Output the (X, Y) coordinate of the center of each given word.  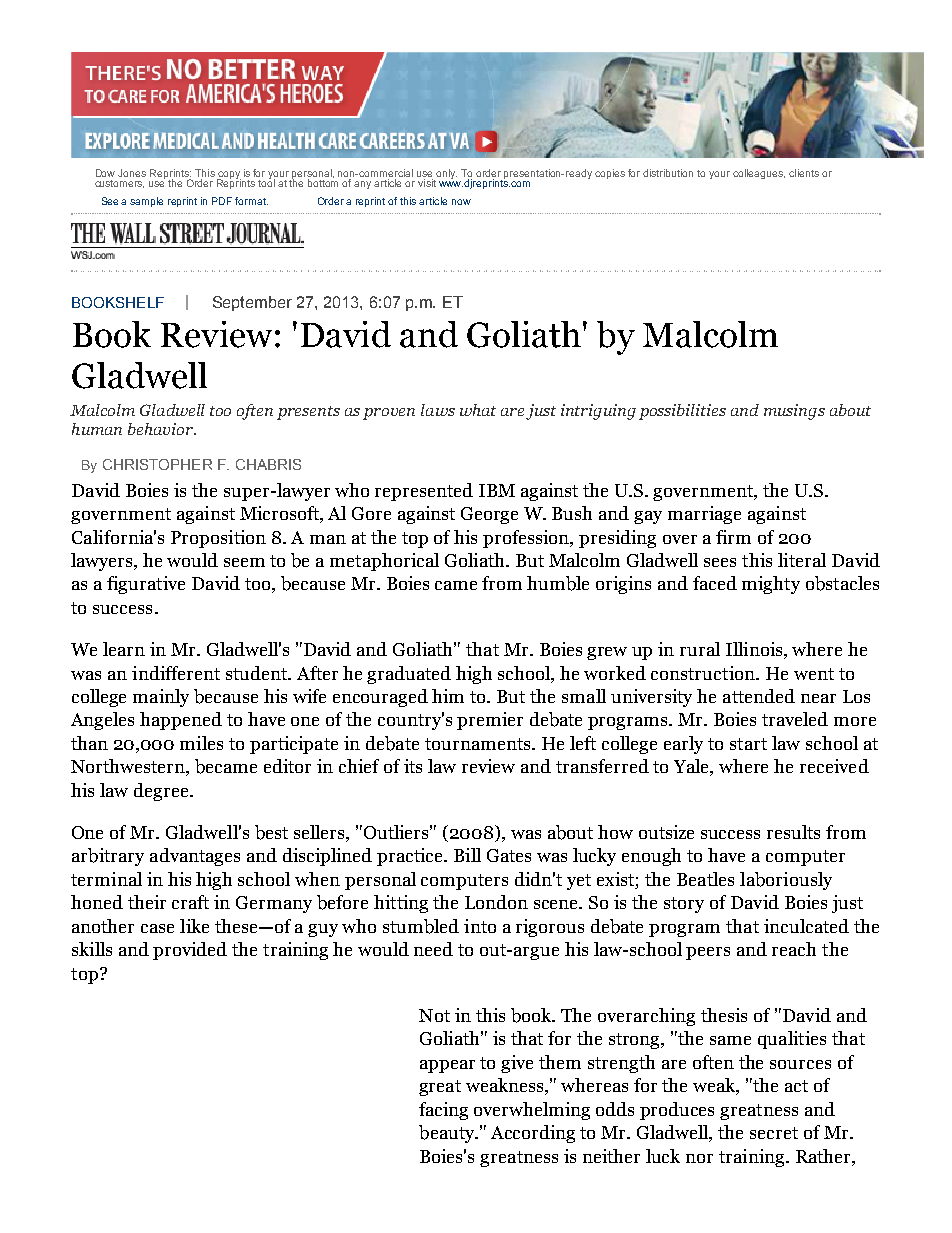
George (489, 515)
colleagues (759, 174)
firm (733, 537)
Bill (467, 855)
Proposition (218, 539)
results (793, 832)
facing (443, 1111)
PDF (222, 201)
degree (162, 792)
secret (774, 1133)
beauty (448, 1134)
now (461, 202)
